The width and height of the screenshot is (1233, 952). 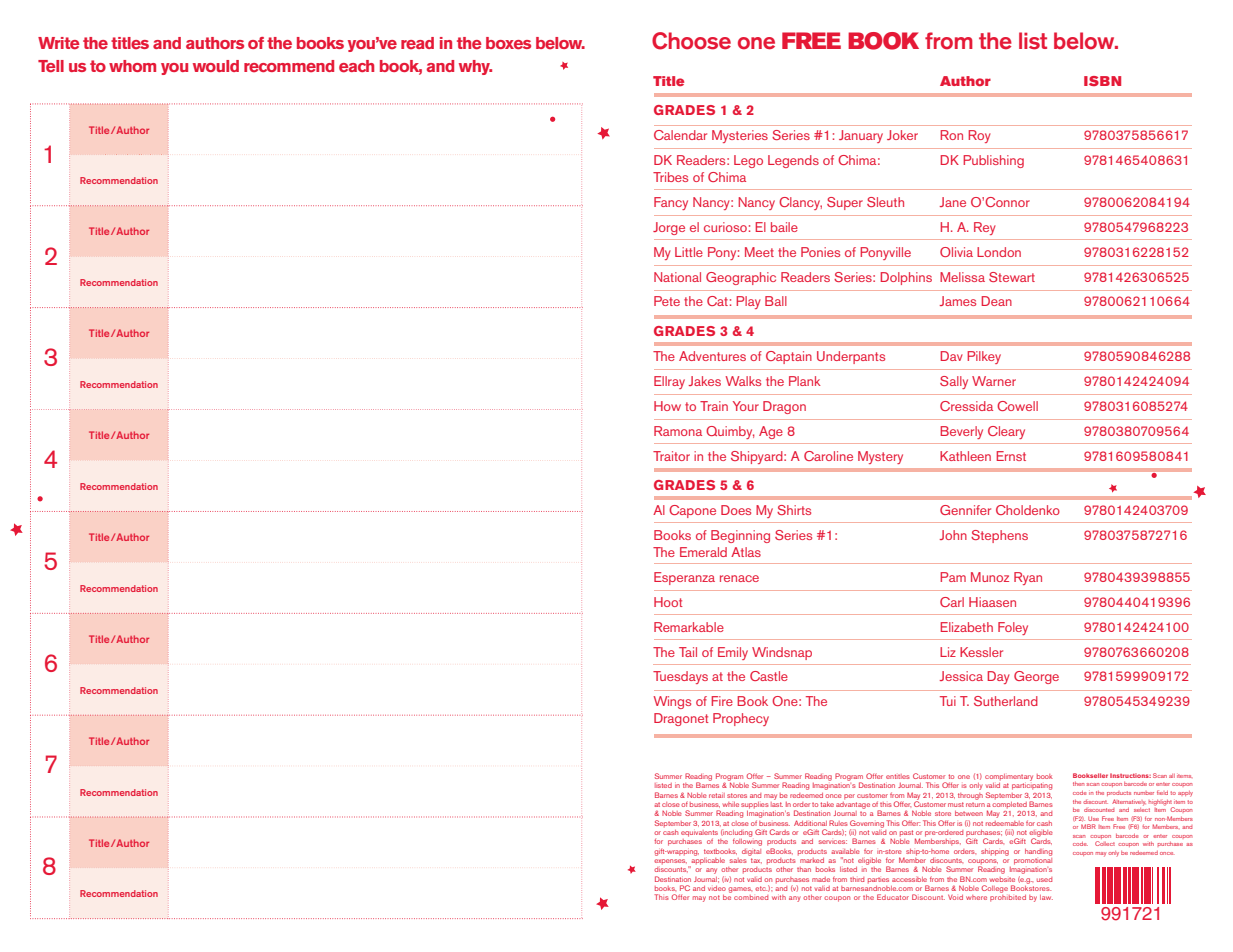 I want to click on video, so click(x=717, y=888).
